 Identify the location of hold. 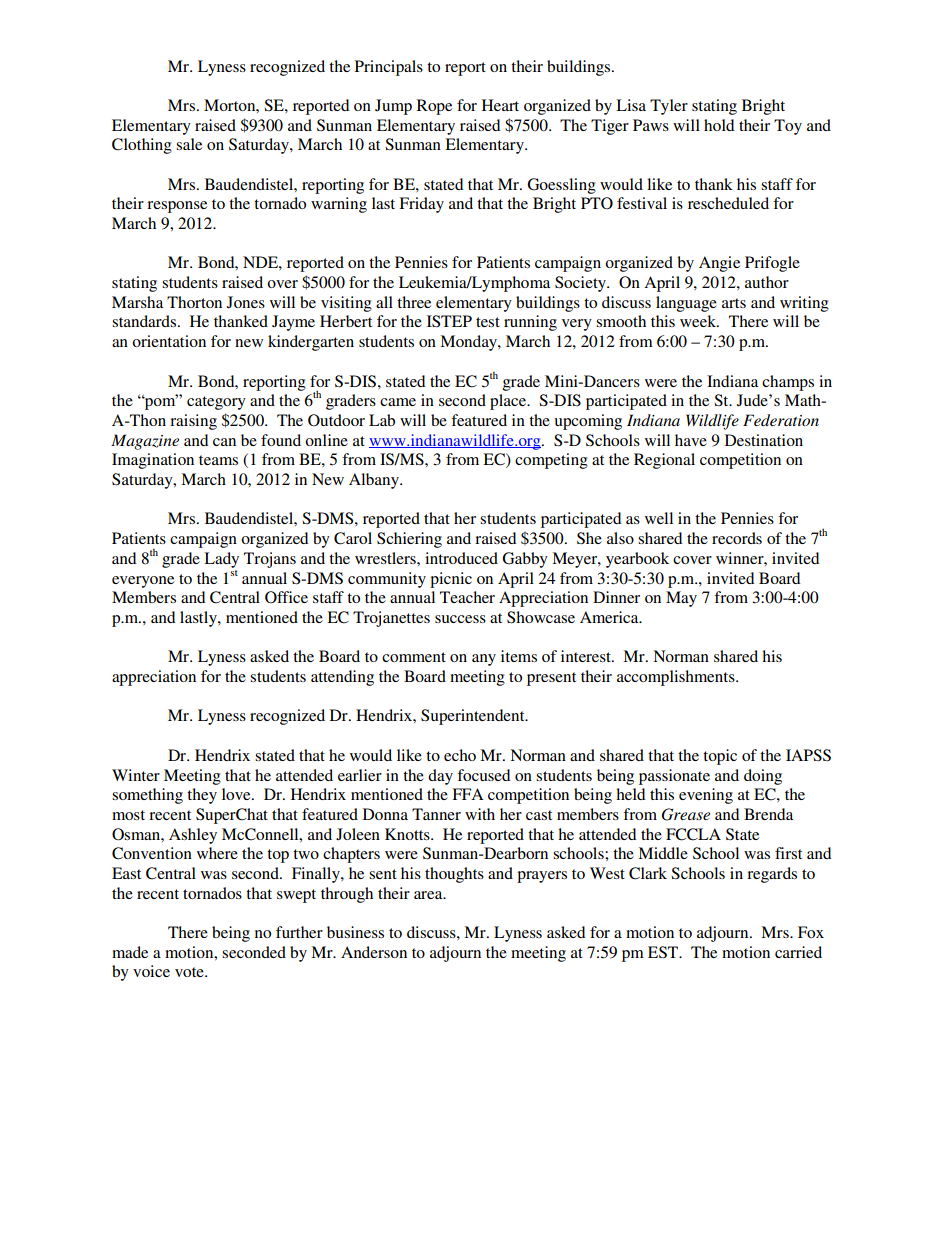
(719, 125).
